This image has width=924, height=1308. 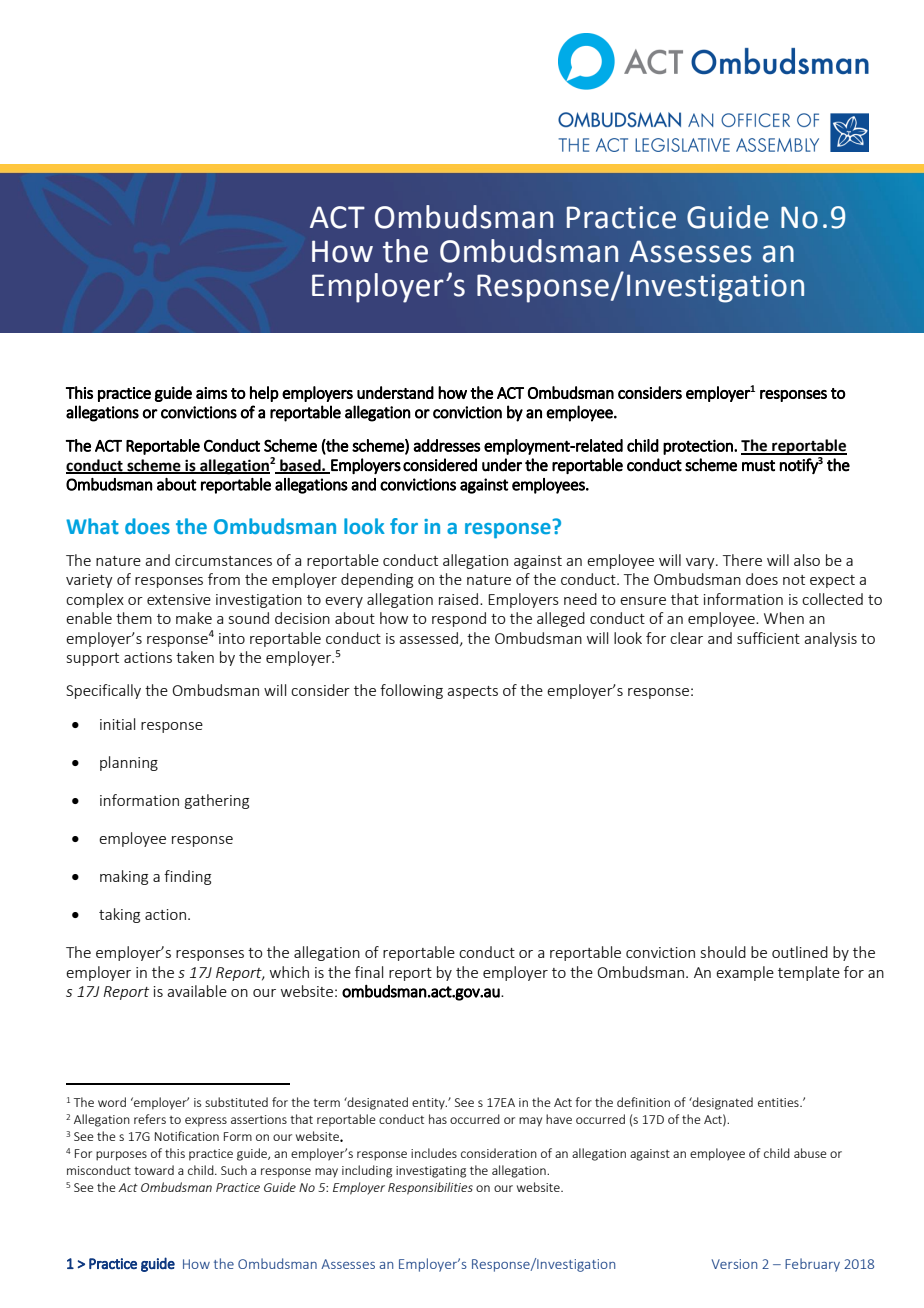 I want to click on Version, so click(x=734, y=1264).
